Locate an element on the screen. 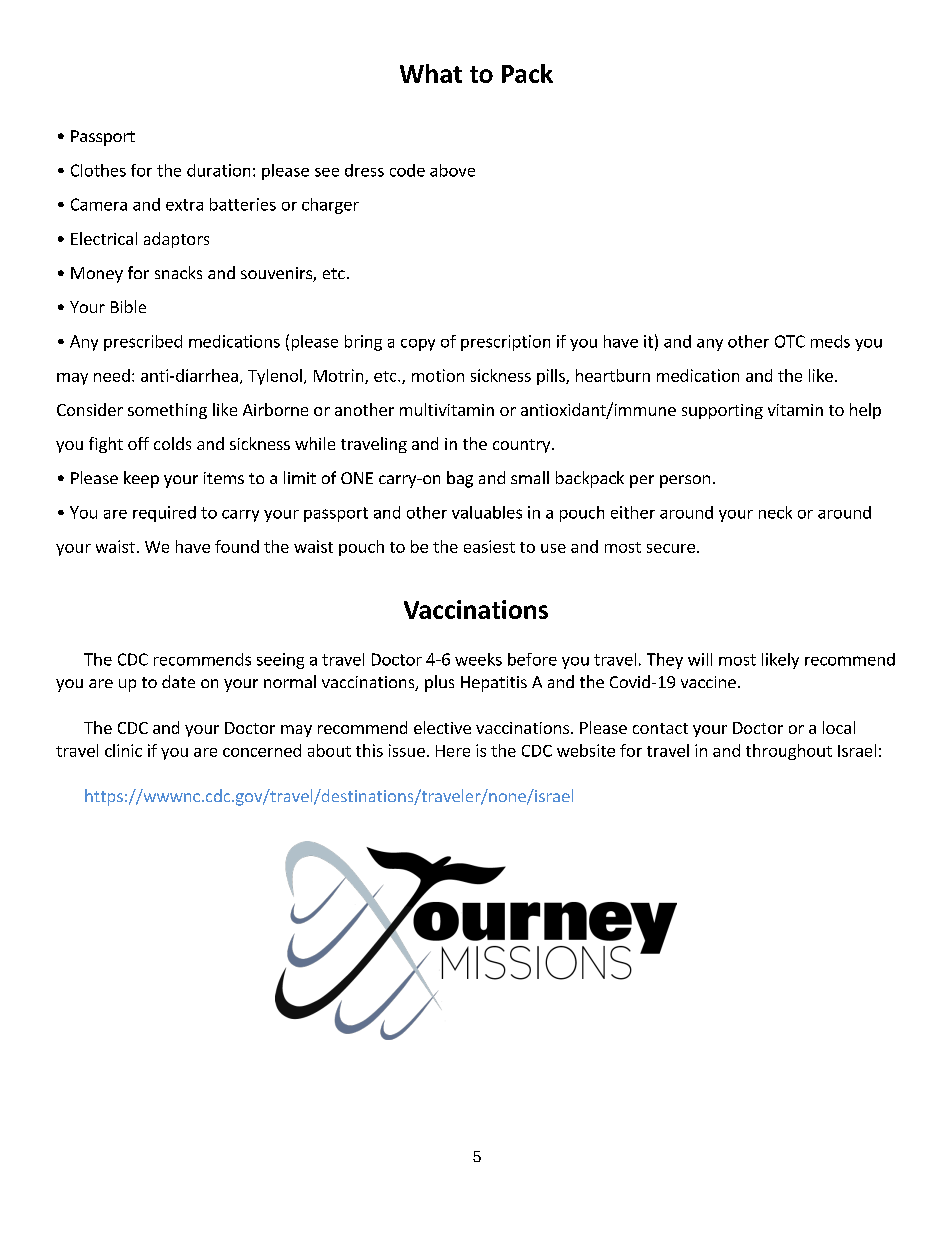 The width and height of the screenshot is (952, 1233). OTC is located at coordinates (790, 341).
